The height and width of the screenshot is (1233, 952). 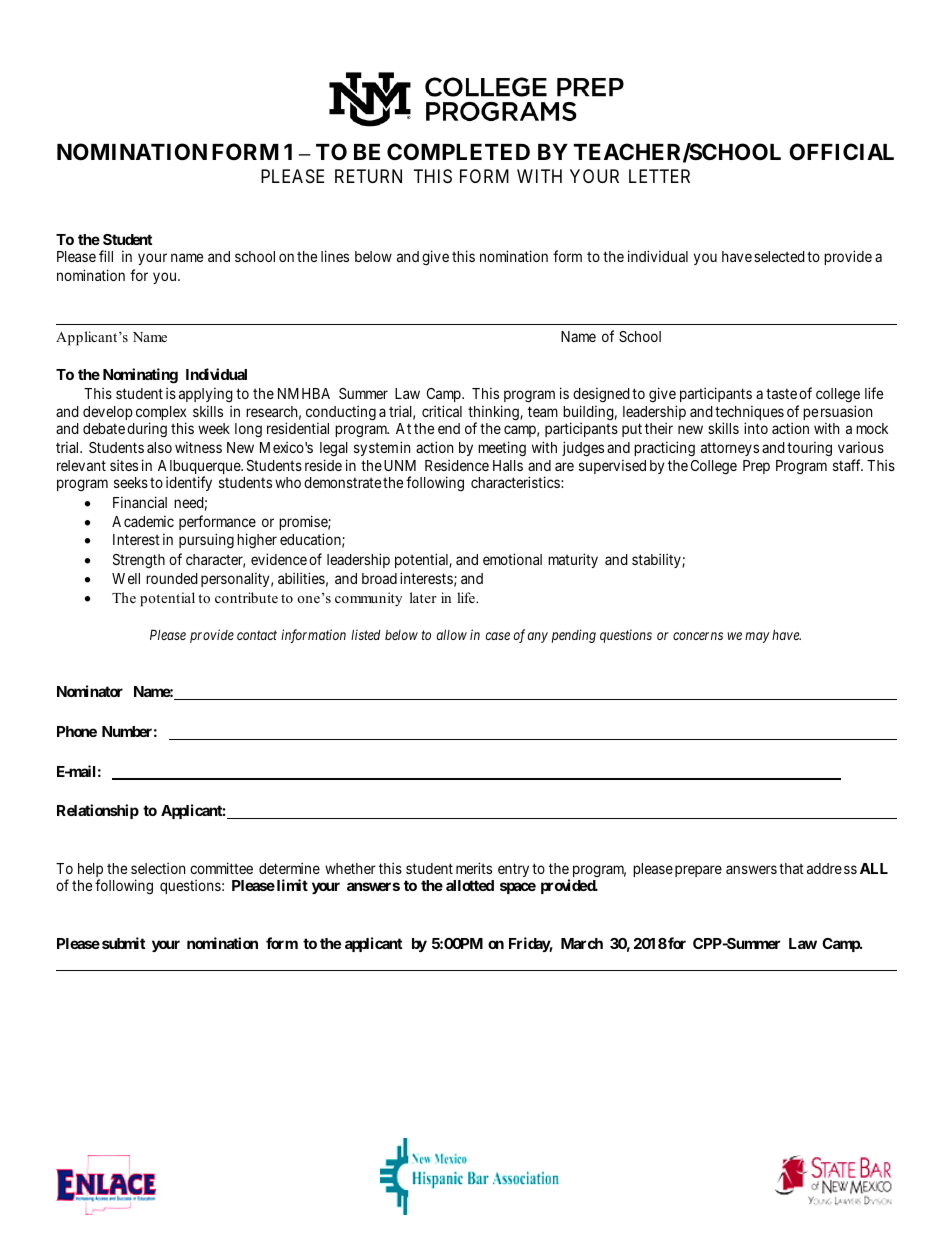 I want to click on emotional, so click(x=512, y=559).
